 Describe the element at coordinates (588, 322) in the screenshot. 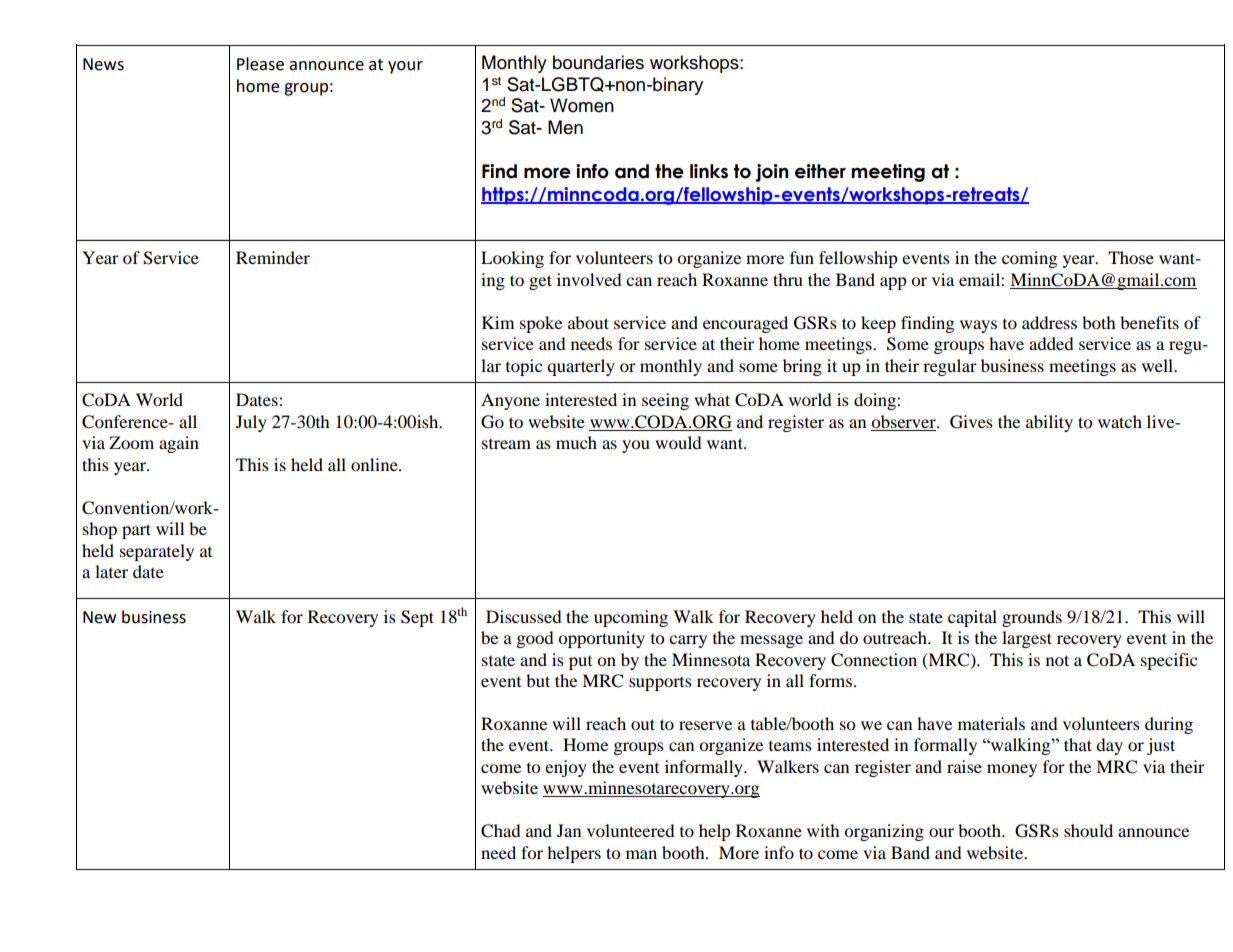

I see `about` at that location.
